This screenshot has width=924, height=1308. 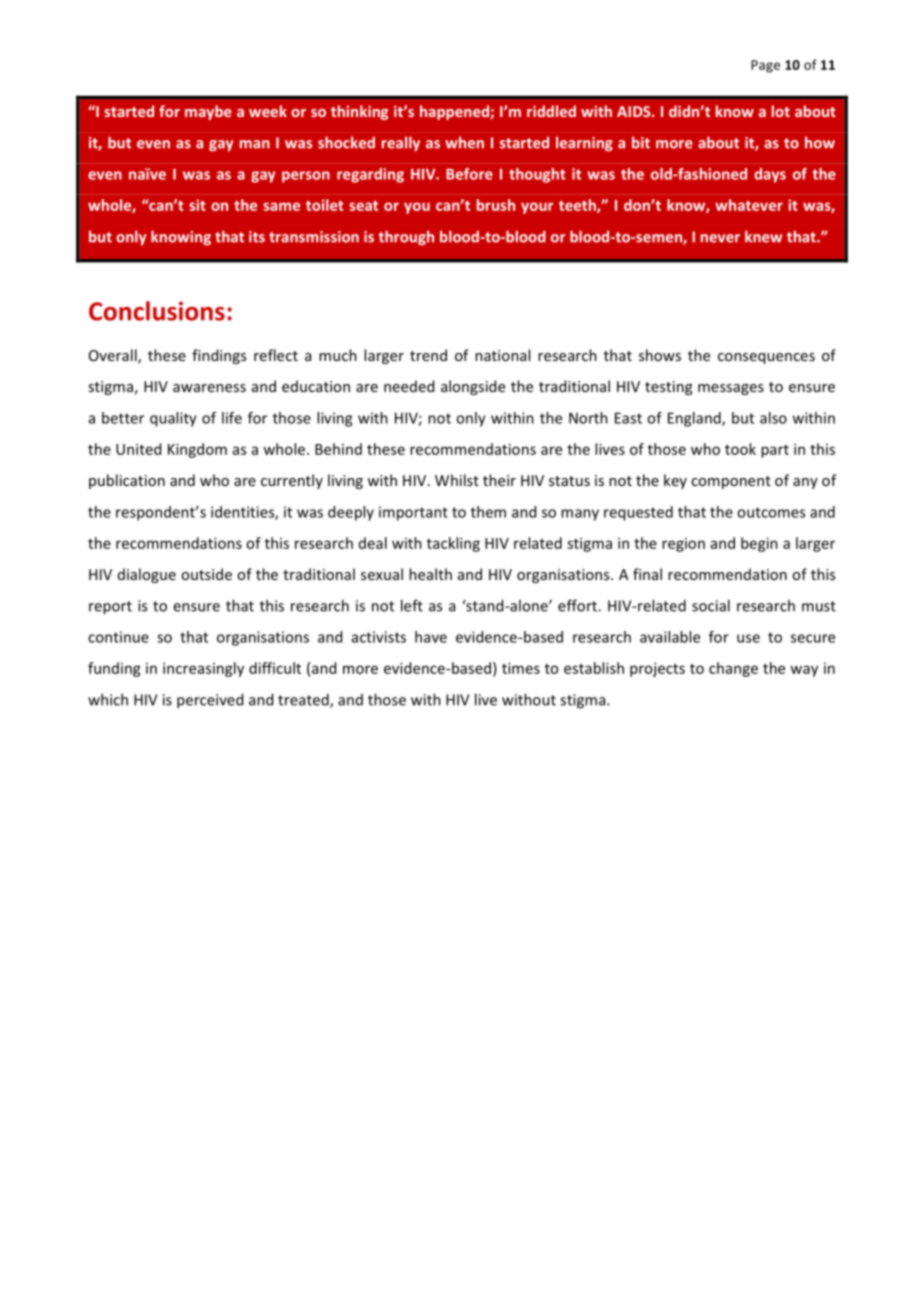 I want to click on times, so click(x=521, y=668).
